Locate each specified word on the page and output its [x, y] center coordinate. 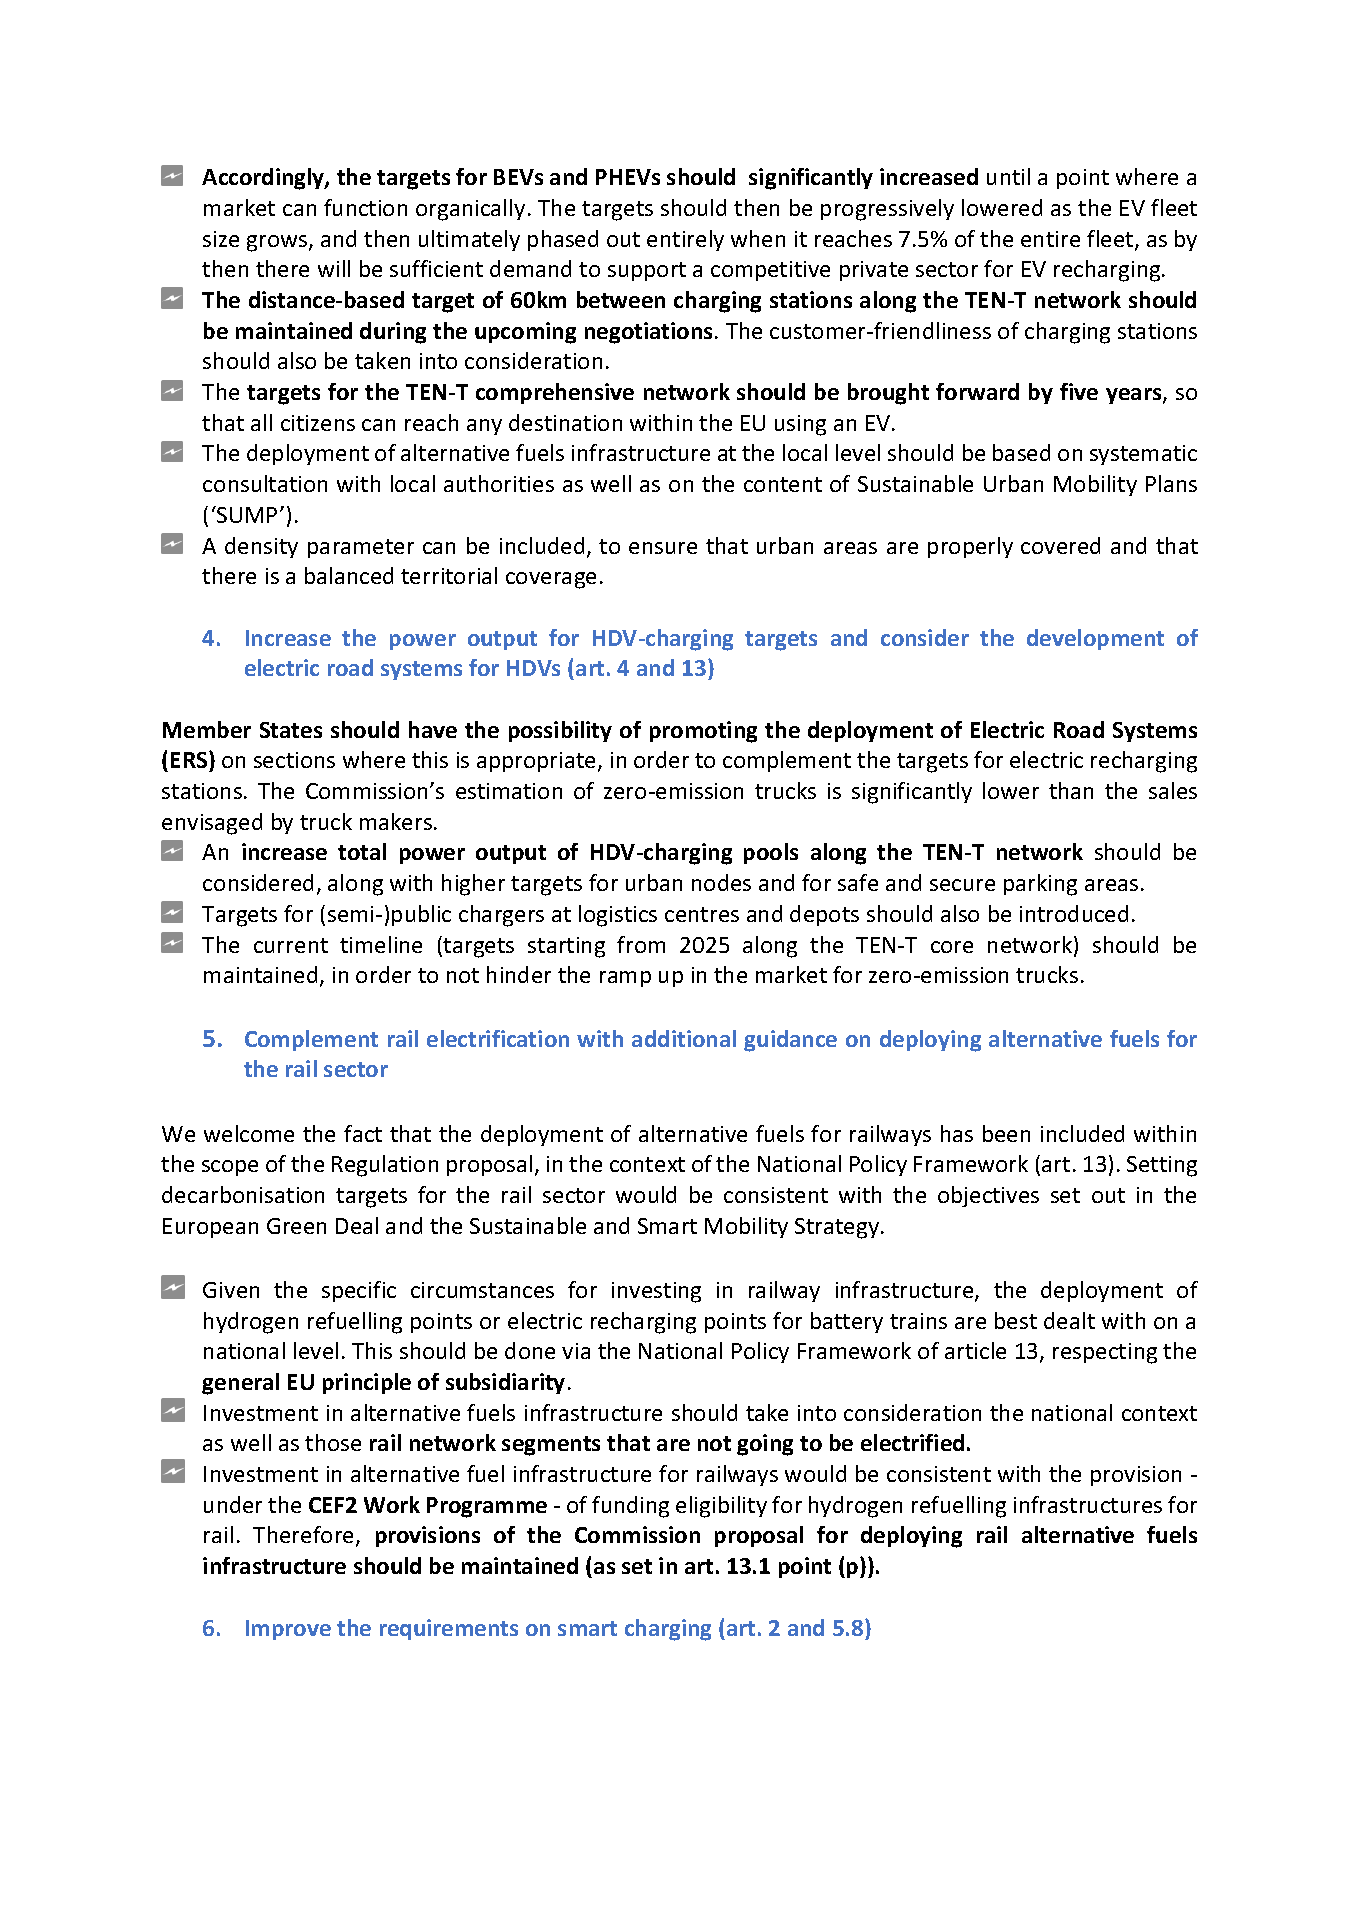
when [758, 238]
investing [656, 1292]
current [291, 945]
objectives [988, 1196]
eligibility [721, 1507]
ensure [663, 548]
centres [702, 914]
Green [296, 1226]
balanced [349, 575]
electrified [912, 1442]
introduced [1074, 913]
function [365, 207]
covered [1060, 545]
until [1008, 176]
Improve [288, 1630]
